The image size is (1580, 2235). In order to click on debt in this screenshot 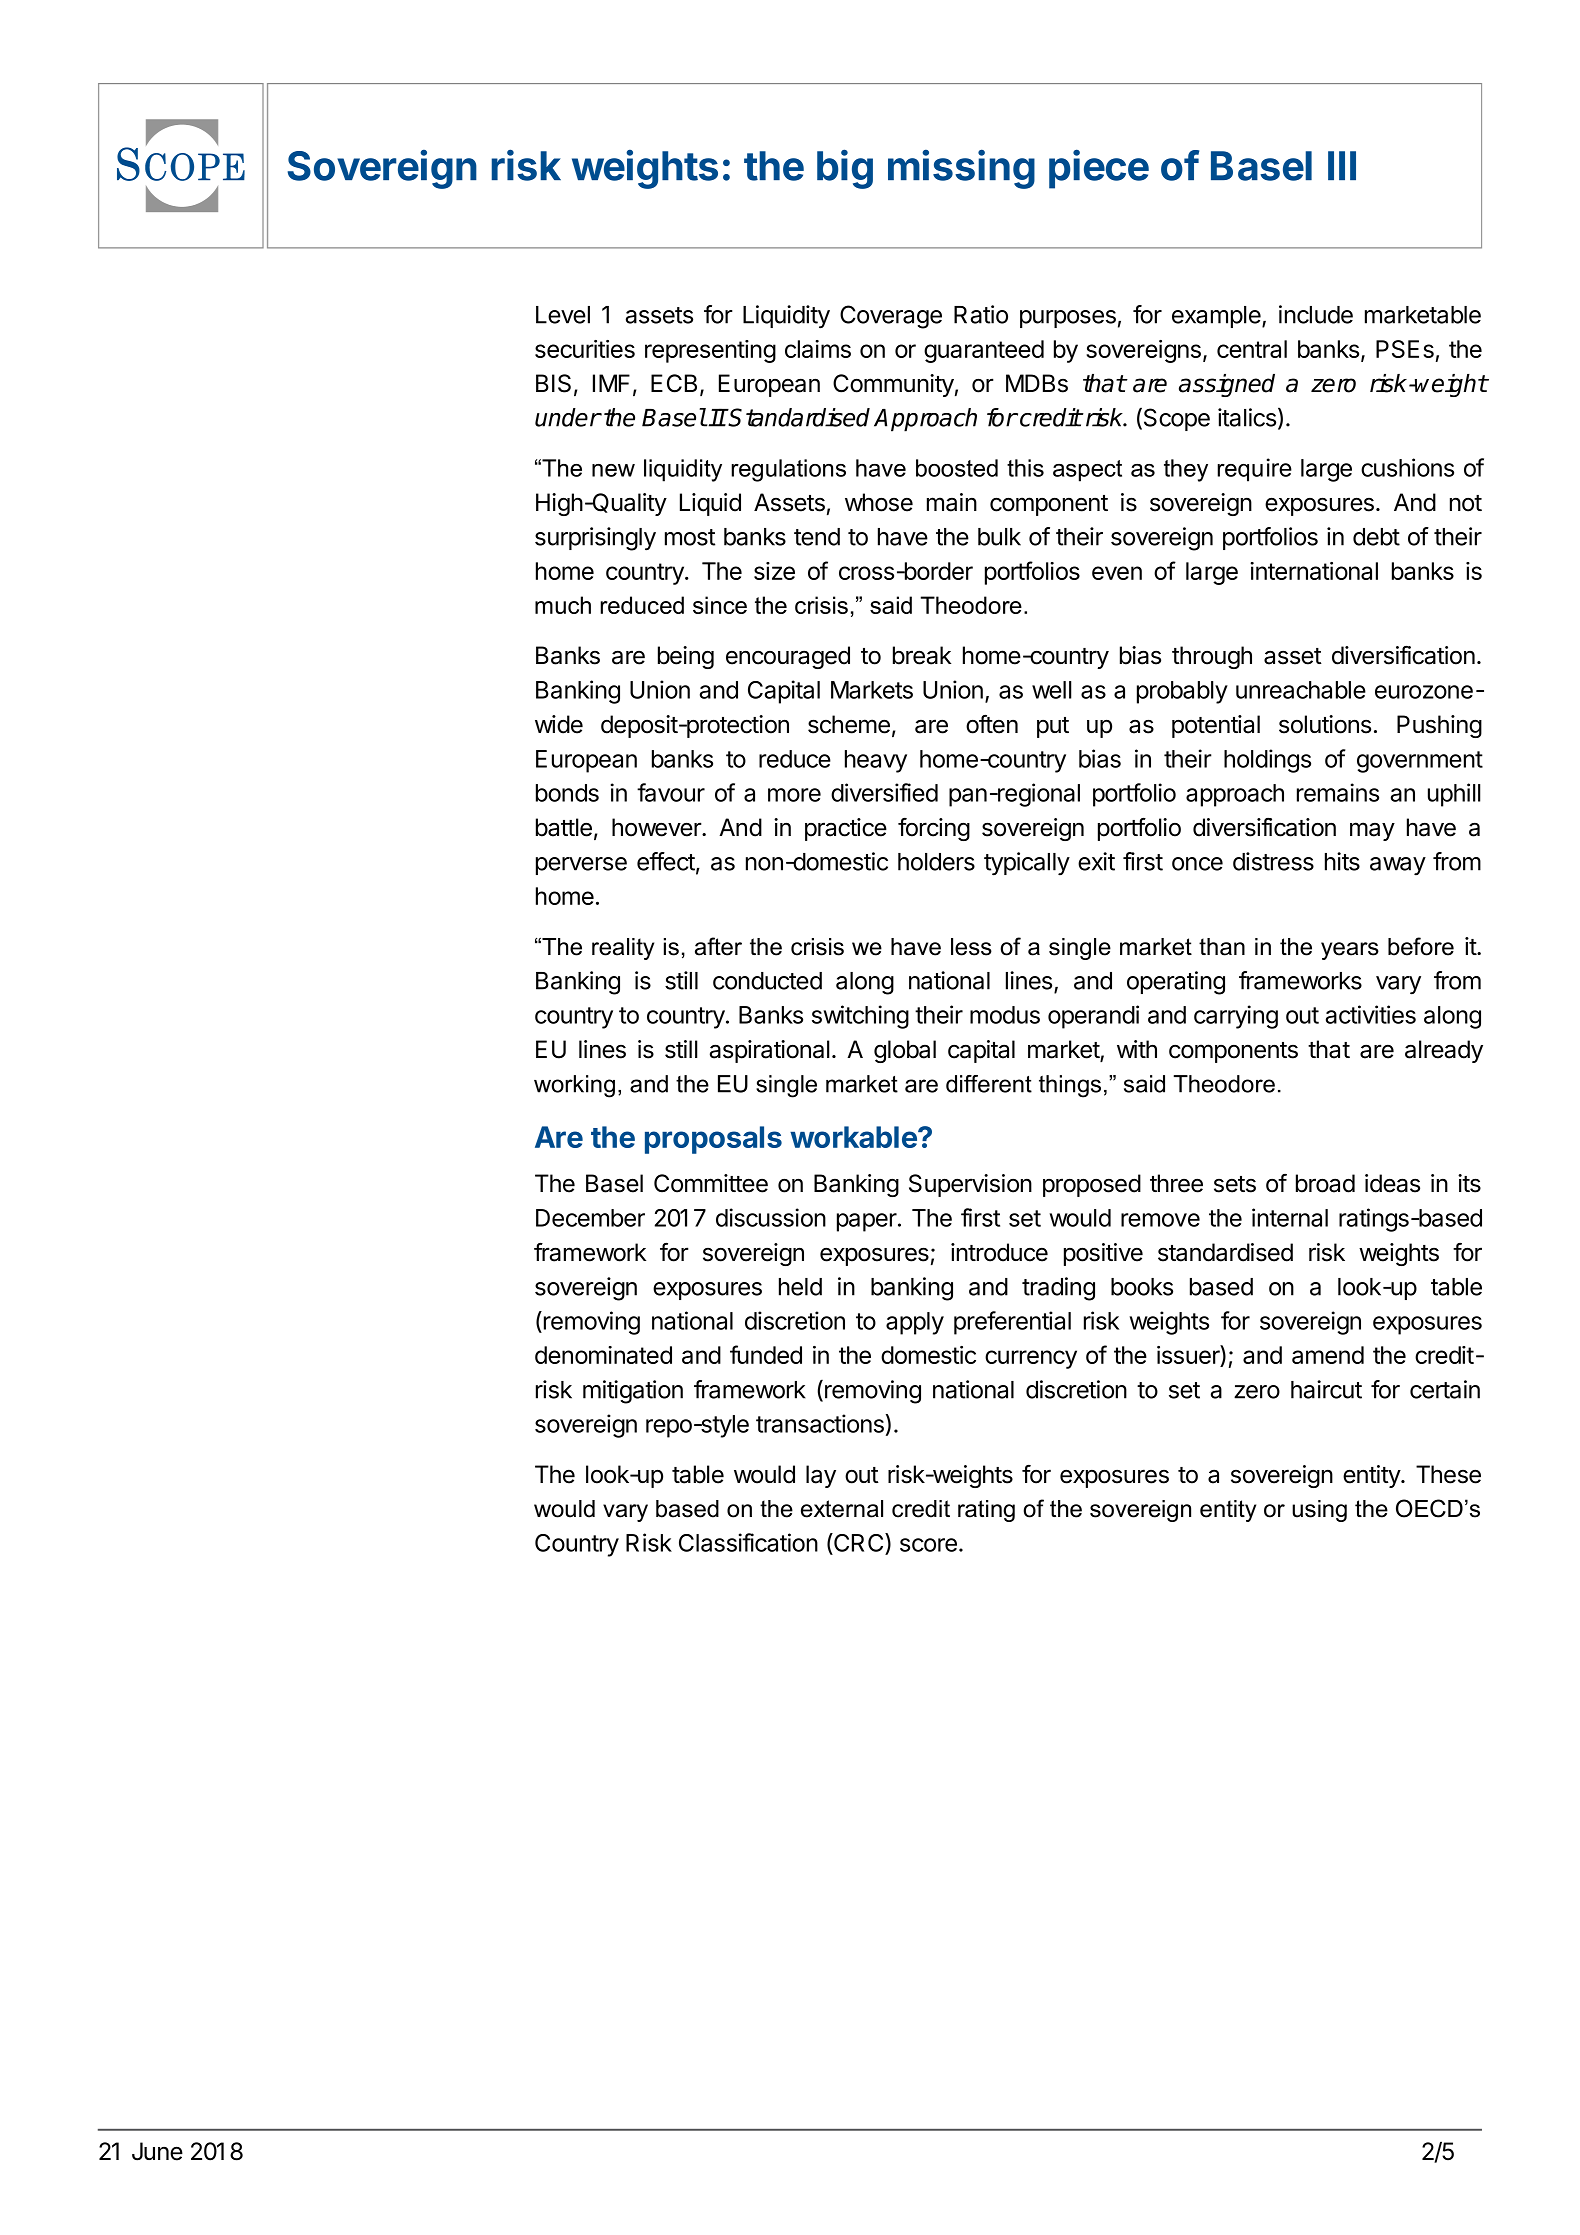, I will do `click(1376, 537)`.
